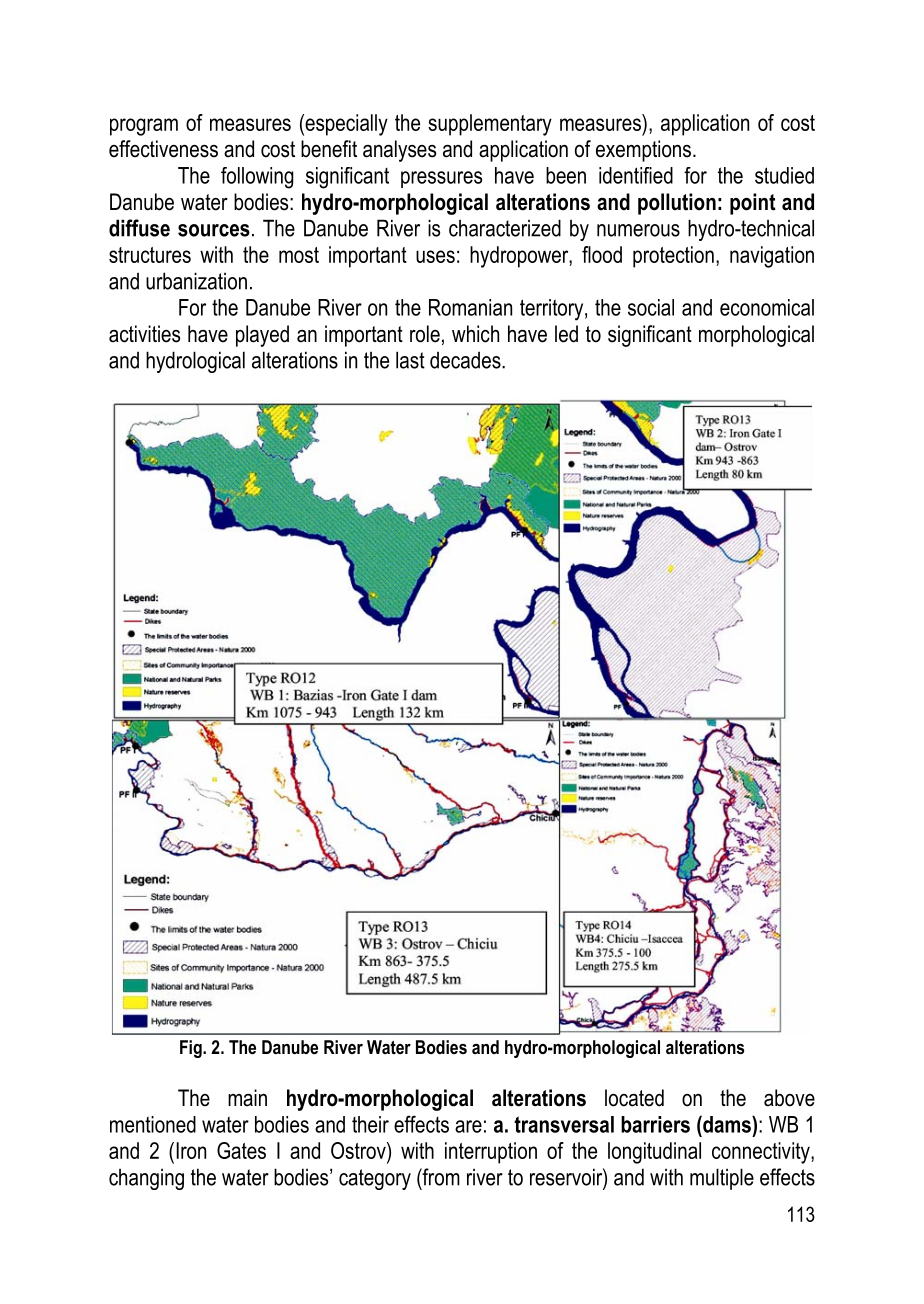 The width and height of the screenshot is (924, 1304). Describe the element at coordinates (466, 360) in the screenshot. I see `decades` at that location.
